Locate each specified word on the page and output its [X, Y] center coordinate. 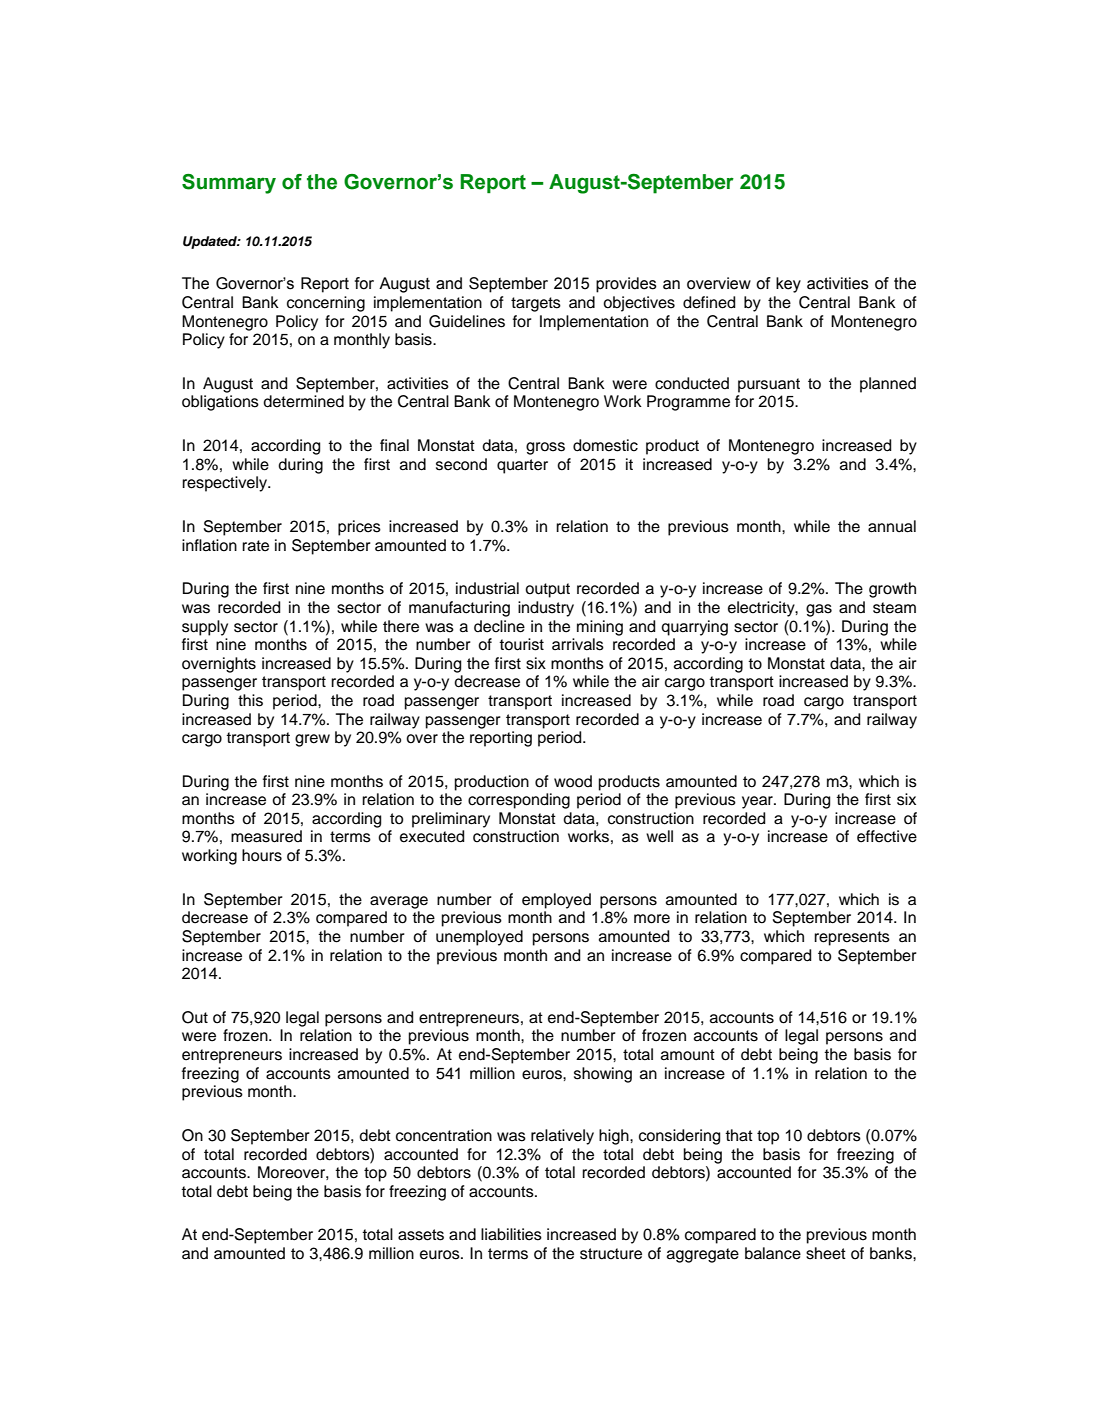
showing [603, 1075]
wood [573, 781]
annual [892, 526]
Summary [229, 184]
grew [312, 740]
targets [536, 304]
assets [421, 1235]
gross [545, 448]
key [788, 285]
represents [852, 938]
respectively [225, 484]
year [758, 802]
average [399, 902]
